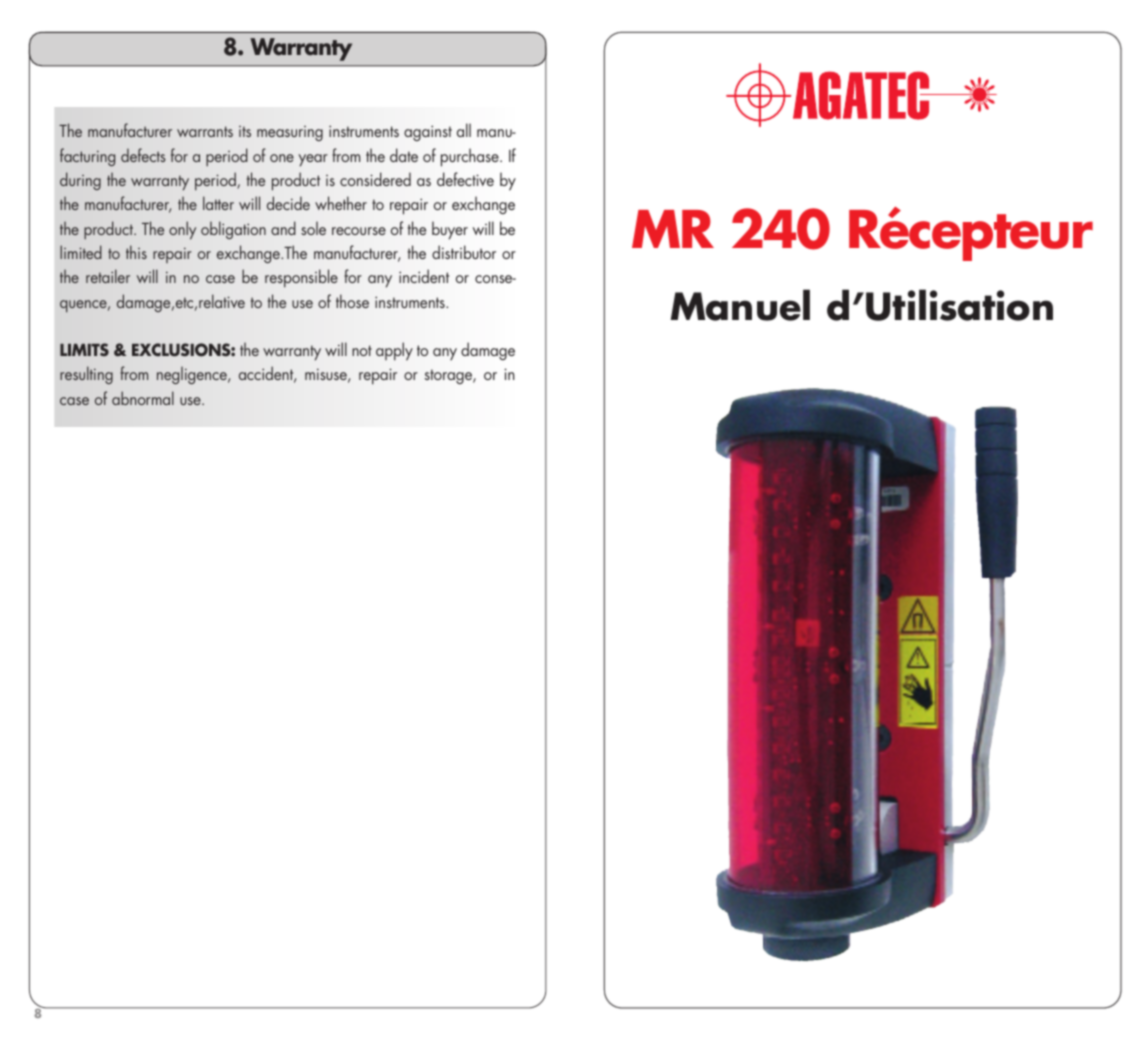 The width and height of the image is (1148, 1037). I want to click on warrants, so click(205, 131).
